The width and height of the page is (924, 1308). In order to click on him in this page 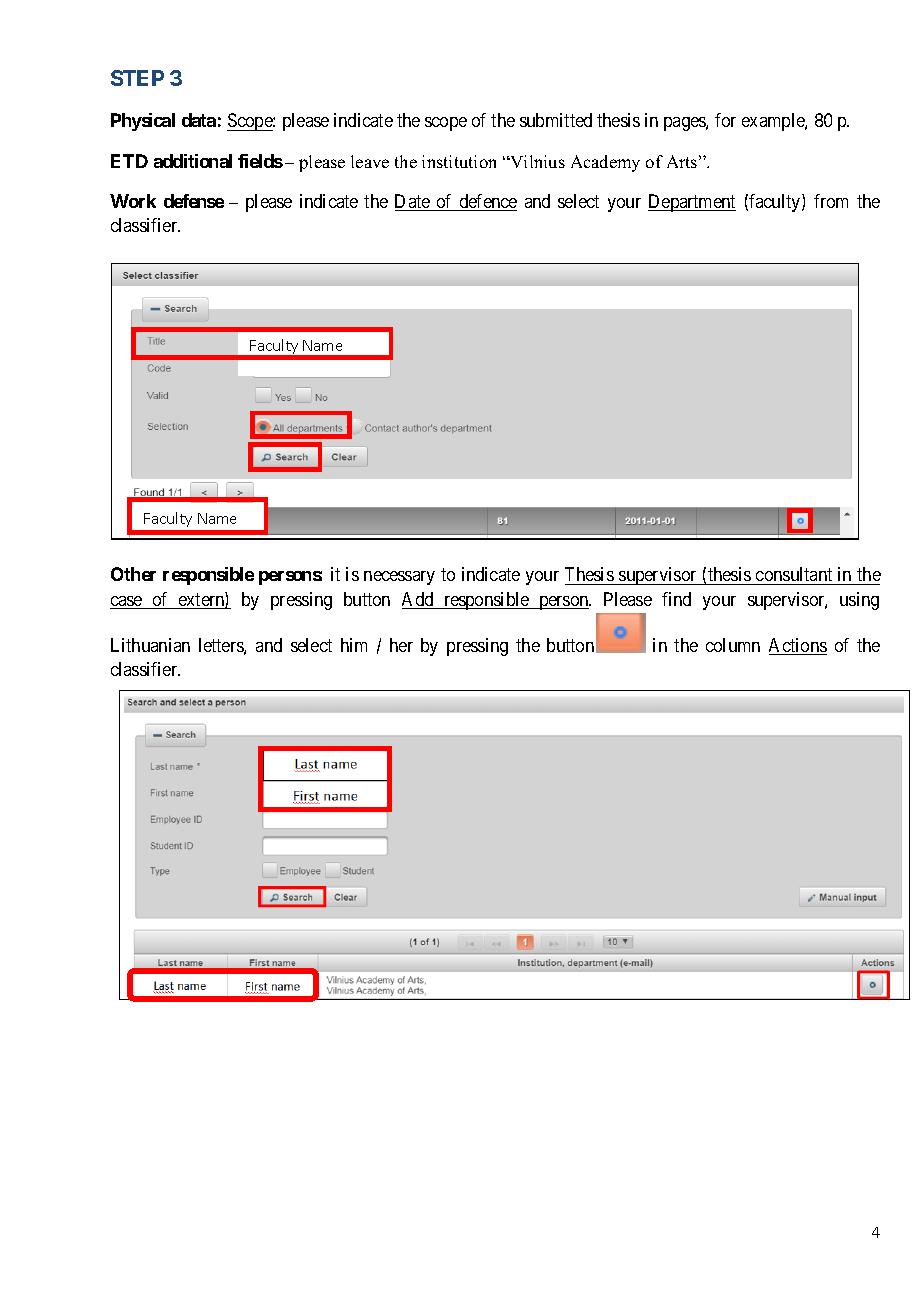, I will do `click(354, 645)`.
